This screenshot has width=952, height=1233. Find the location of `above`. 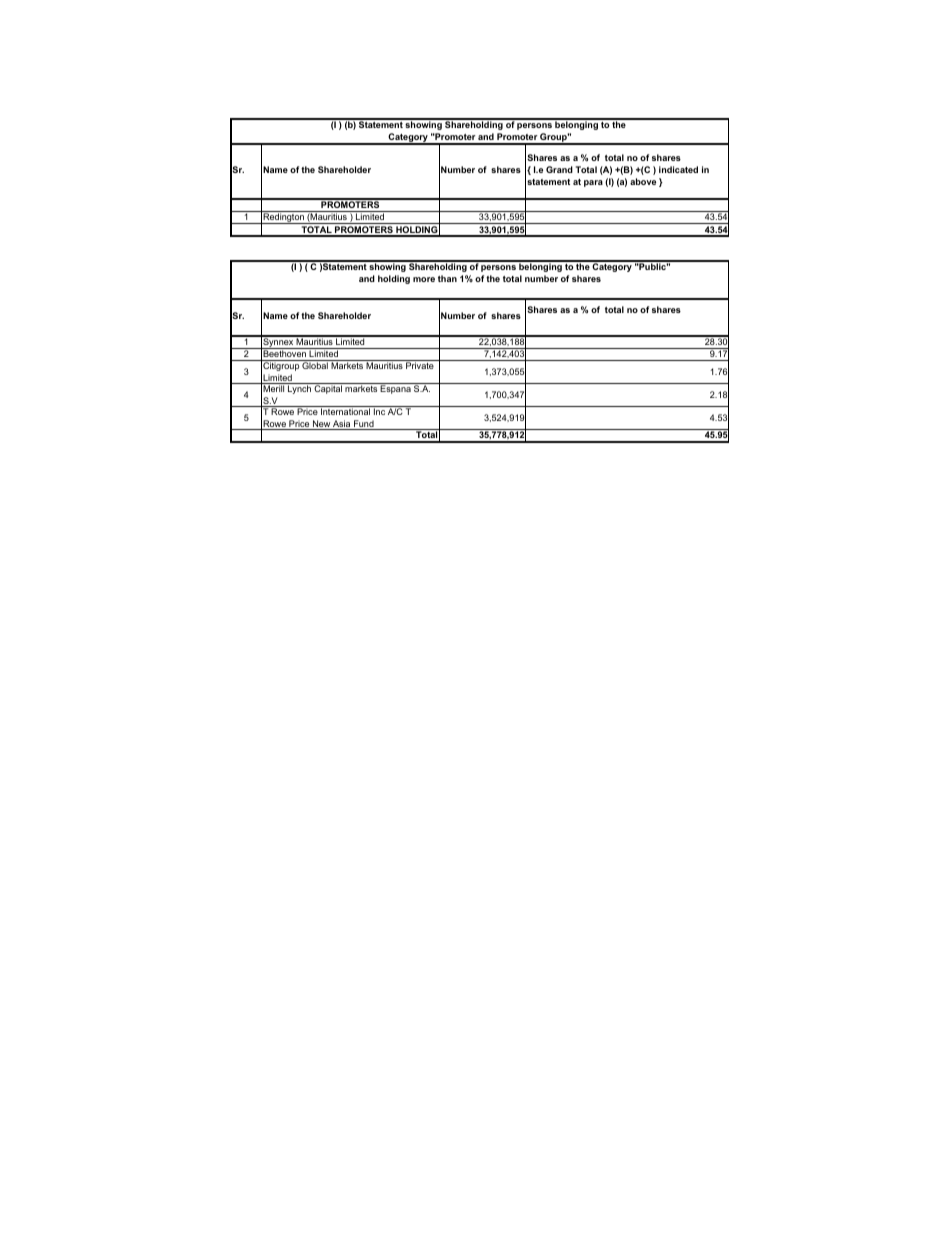

above is located at coordinates (643, 181).
